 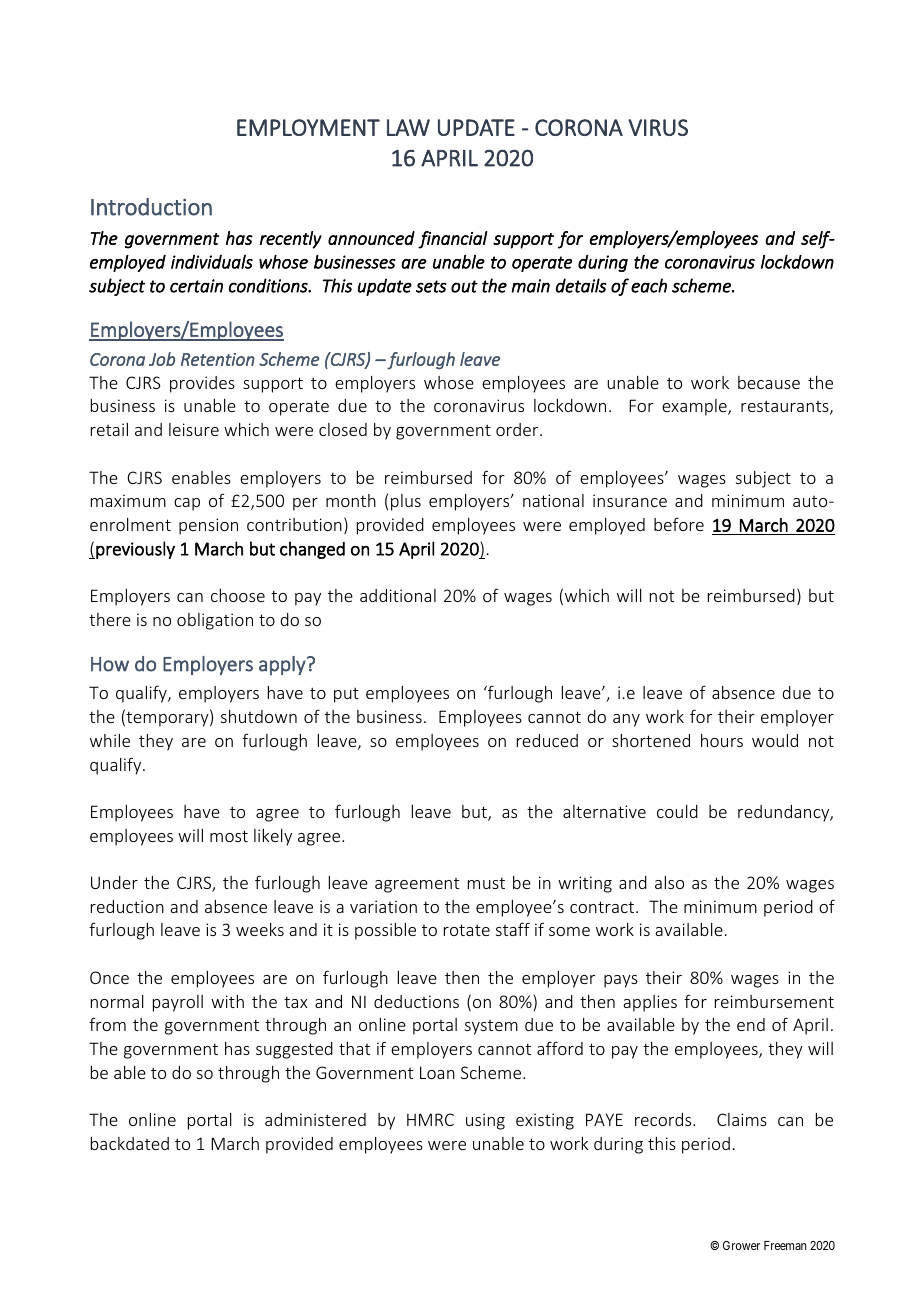 I want to click on applies, so click(x=650, y=1003).
